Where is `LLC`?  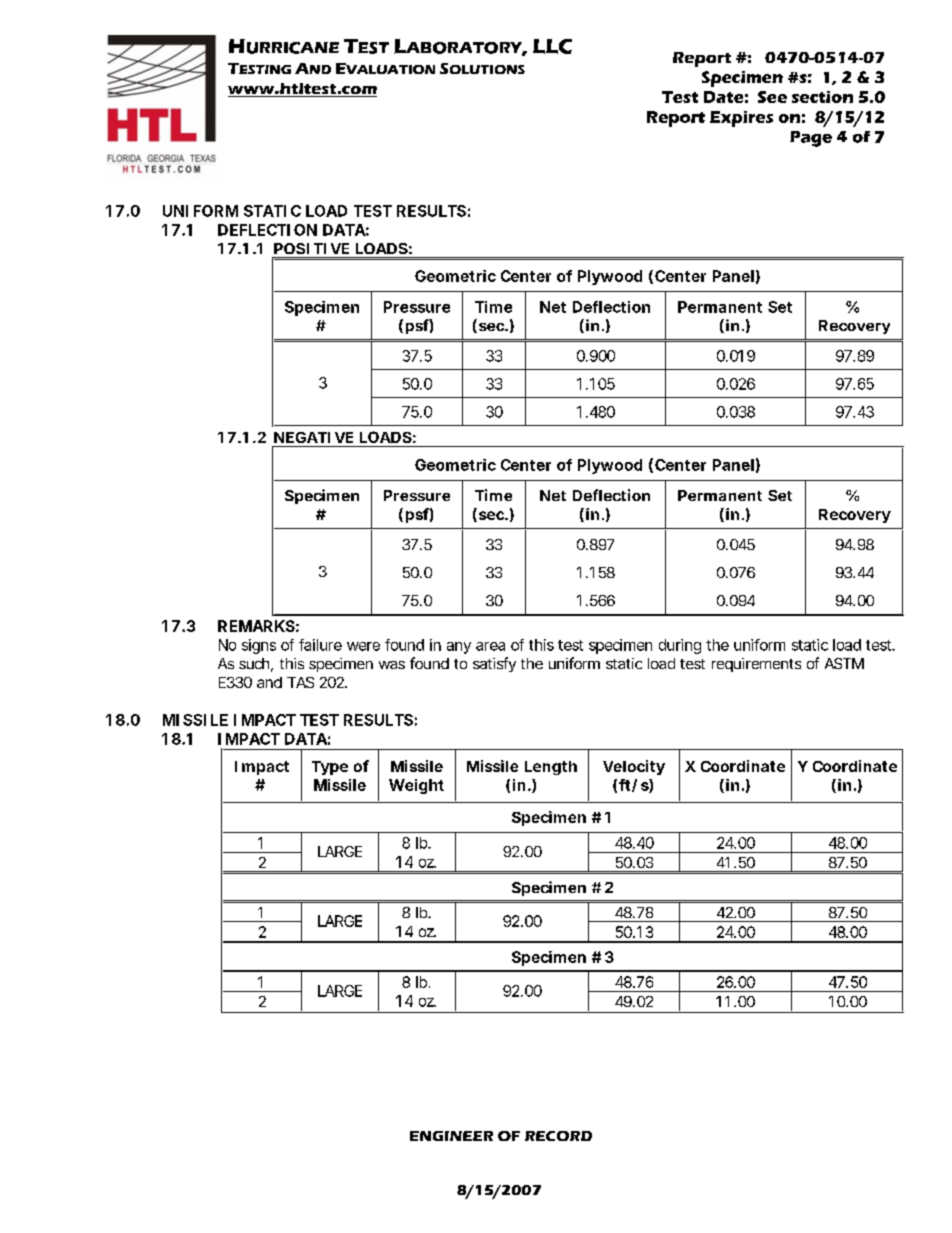 LLC is located at coordinates (552, 46).
